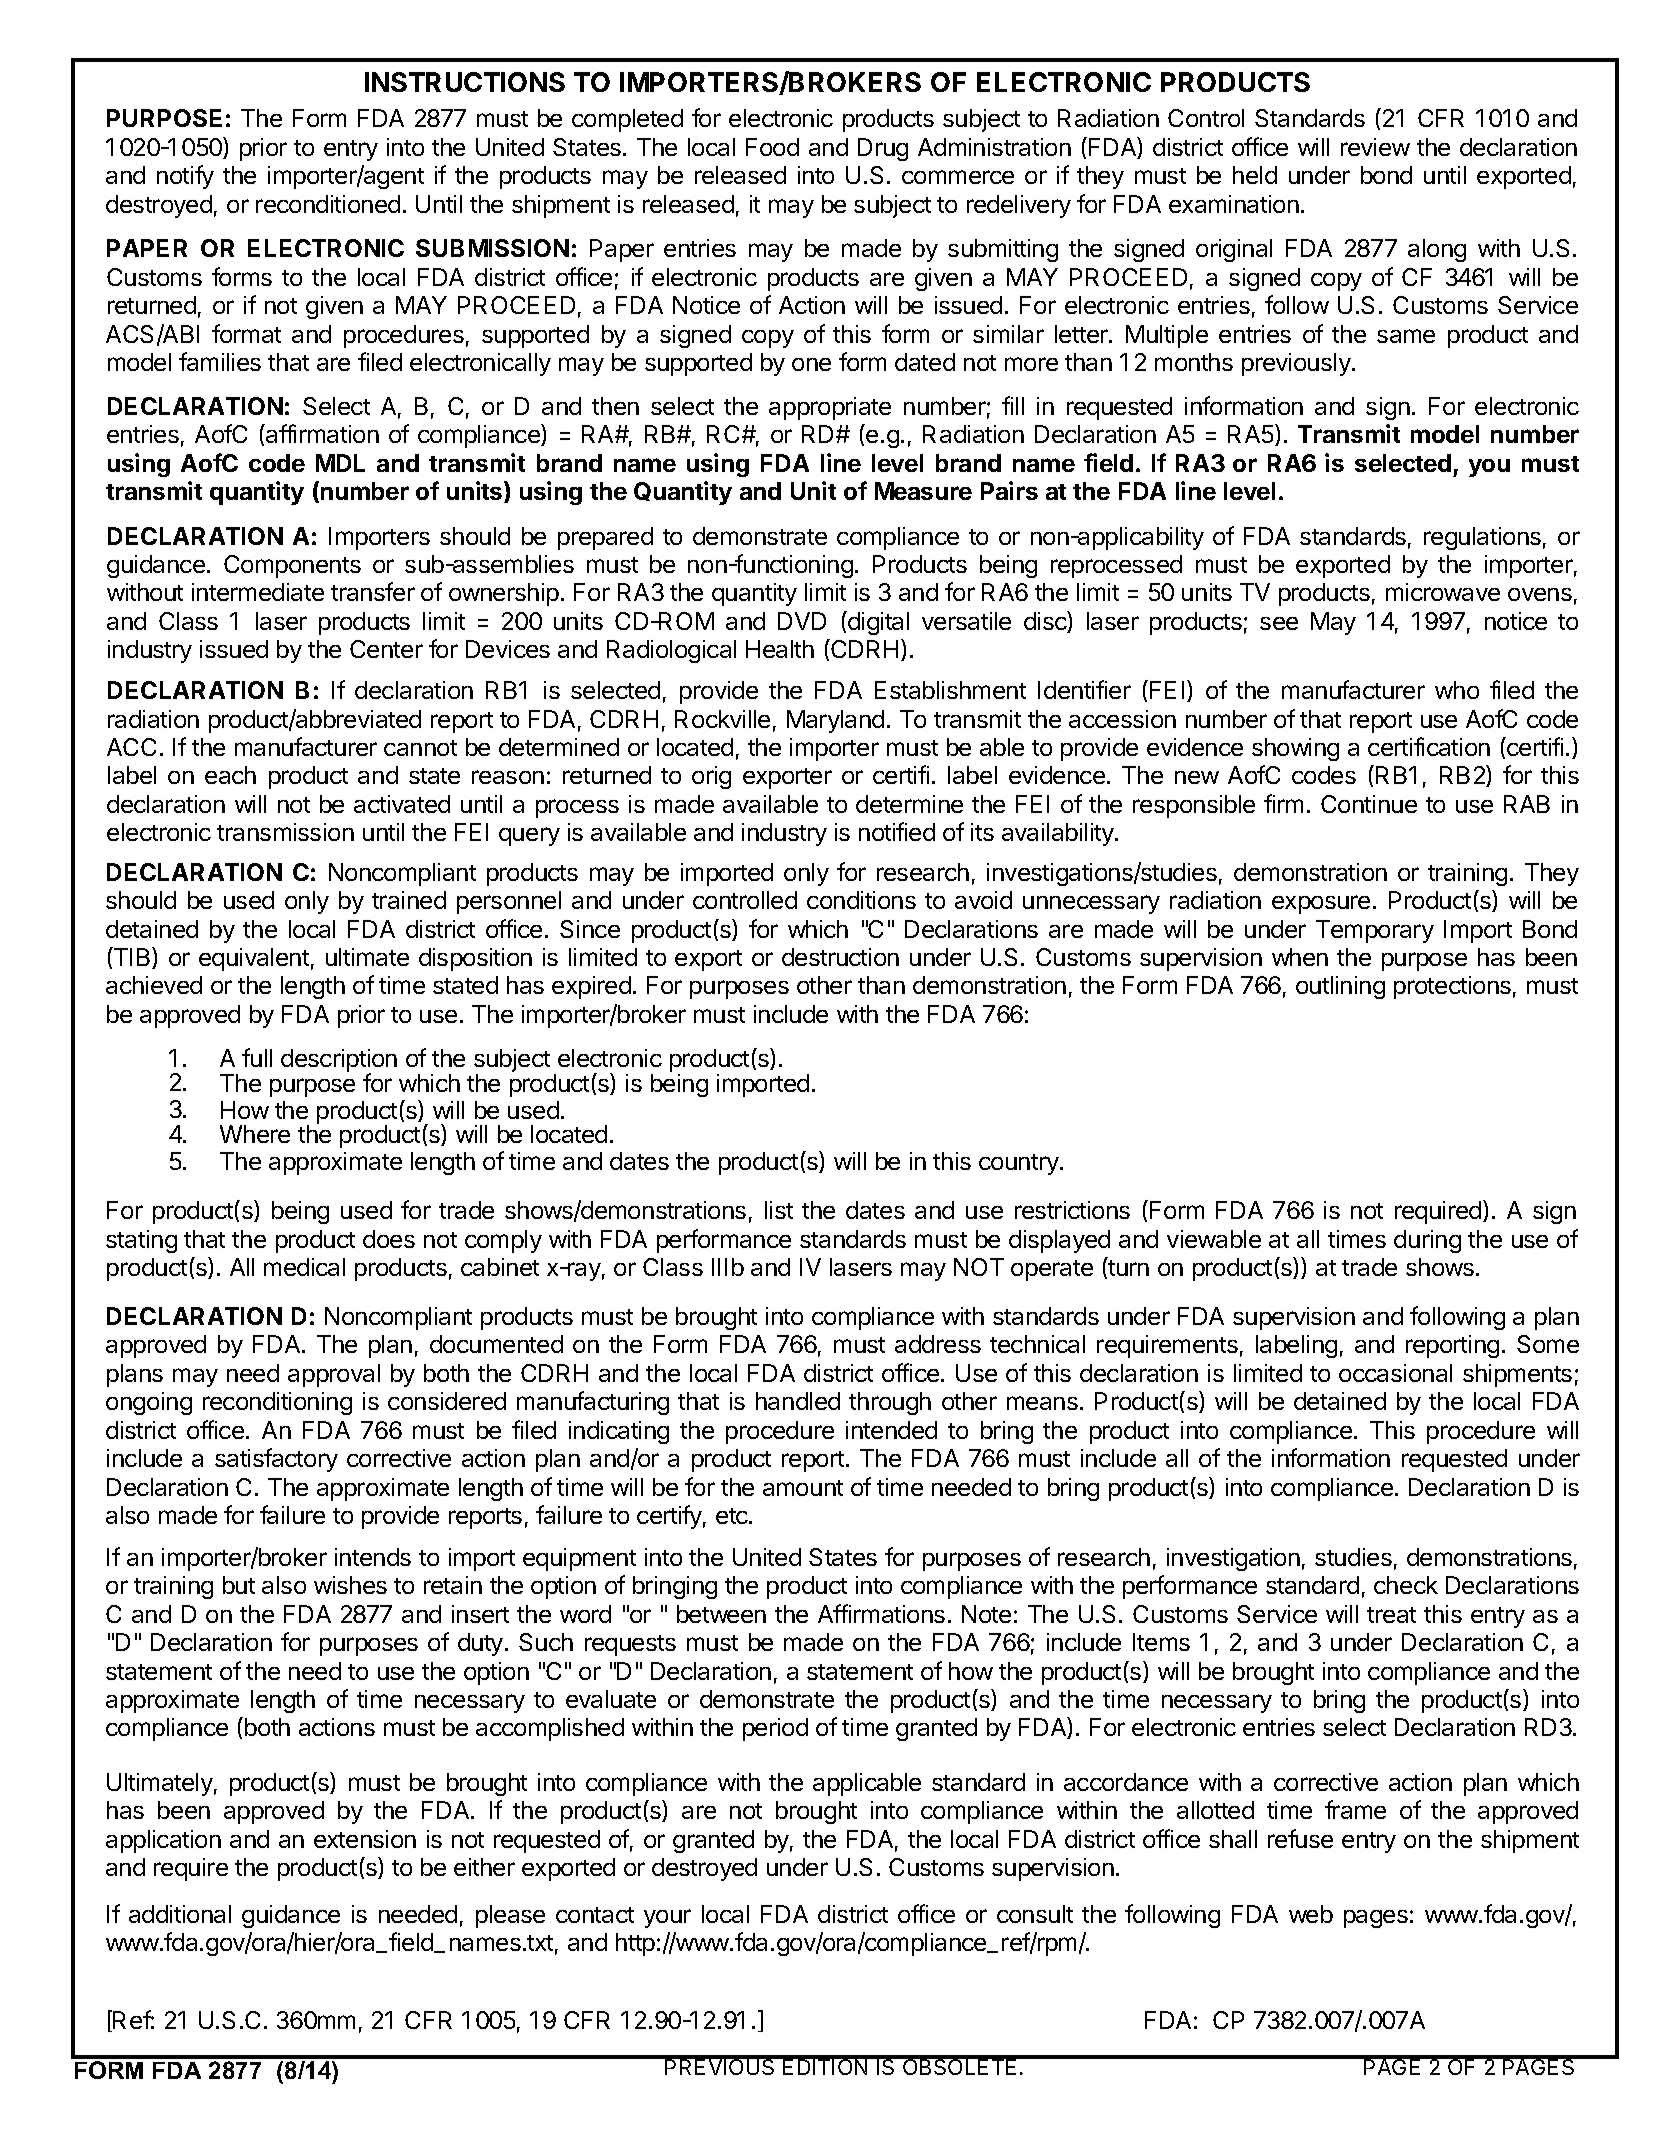 The width and height of the screenshot is (1658, 2146). I want to click on your, so click(667, 1918).
